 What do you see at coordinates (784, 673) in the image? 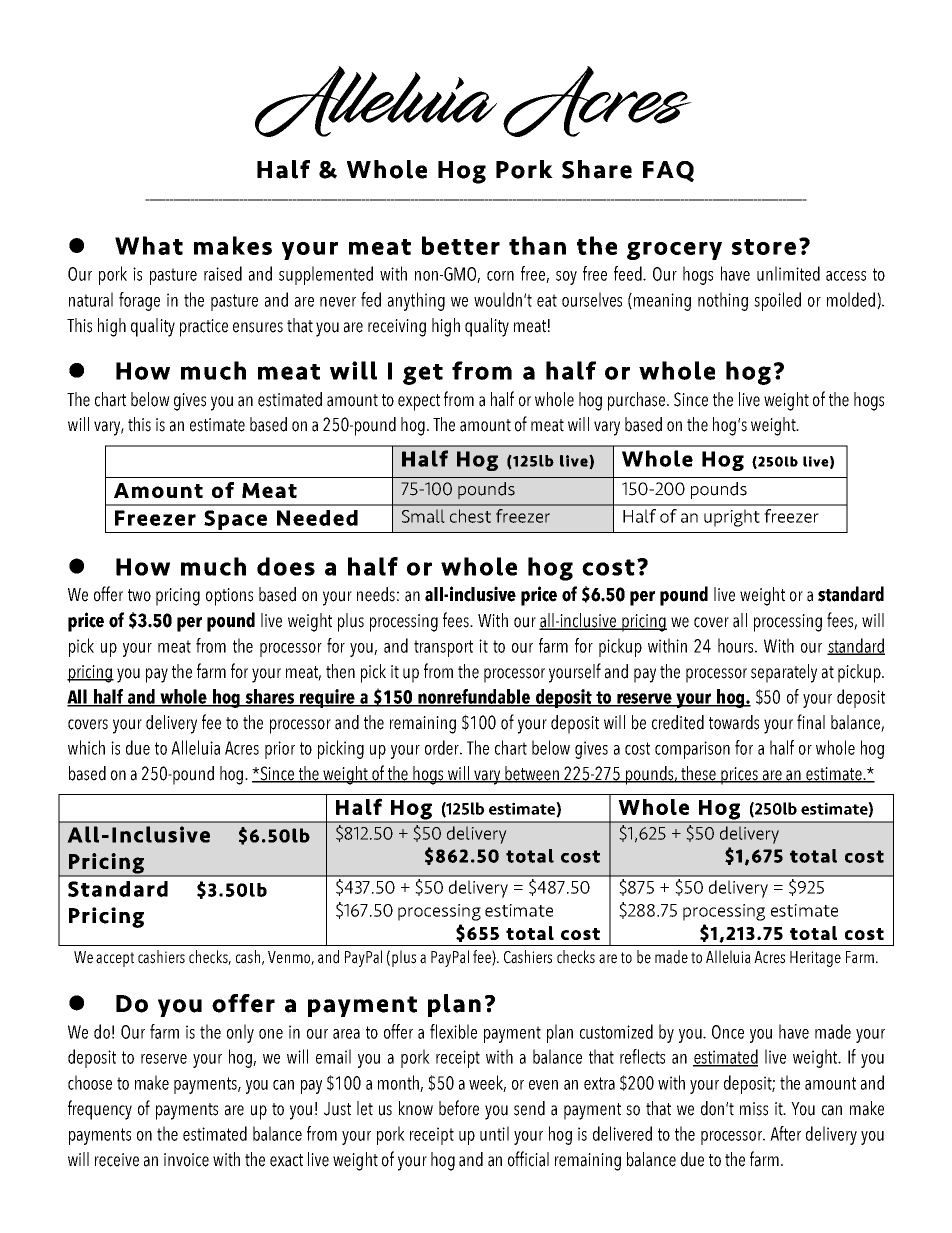
I see `separately` at bounding box center [784, 673].
